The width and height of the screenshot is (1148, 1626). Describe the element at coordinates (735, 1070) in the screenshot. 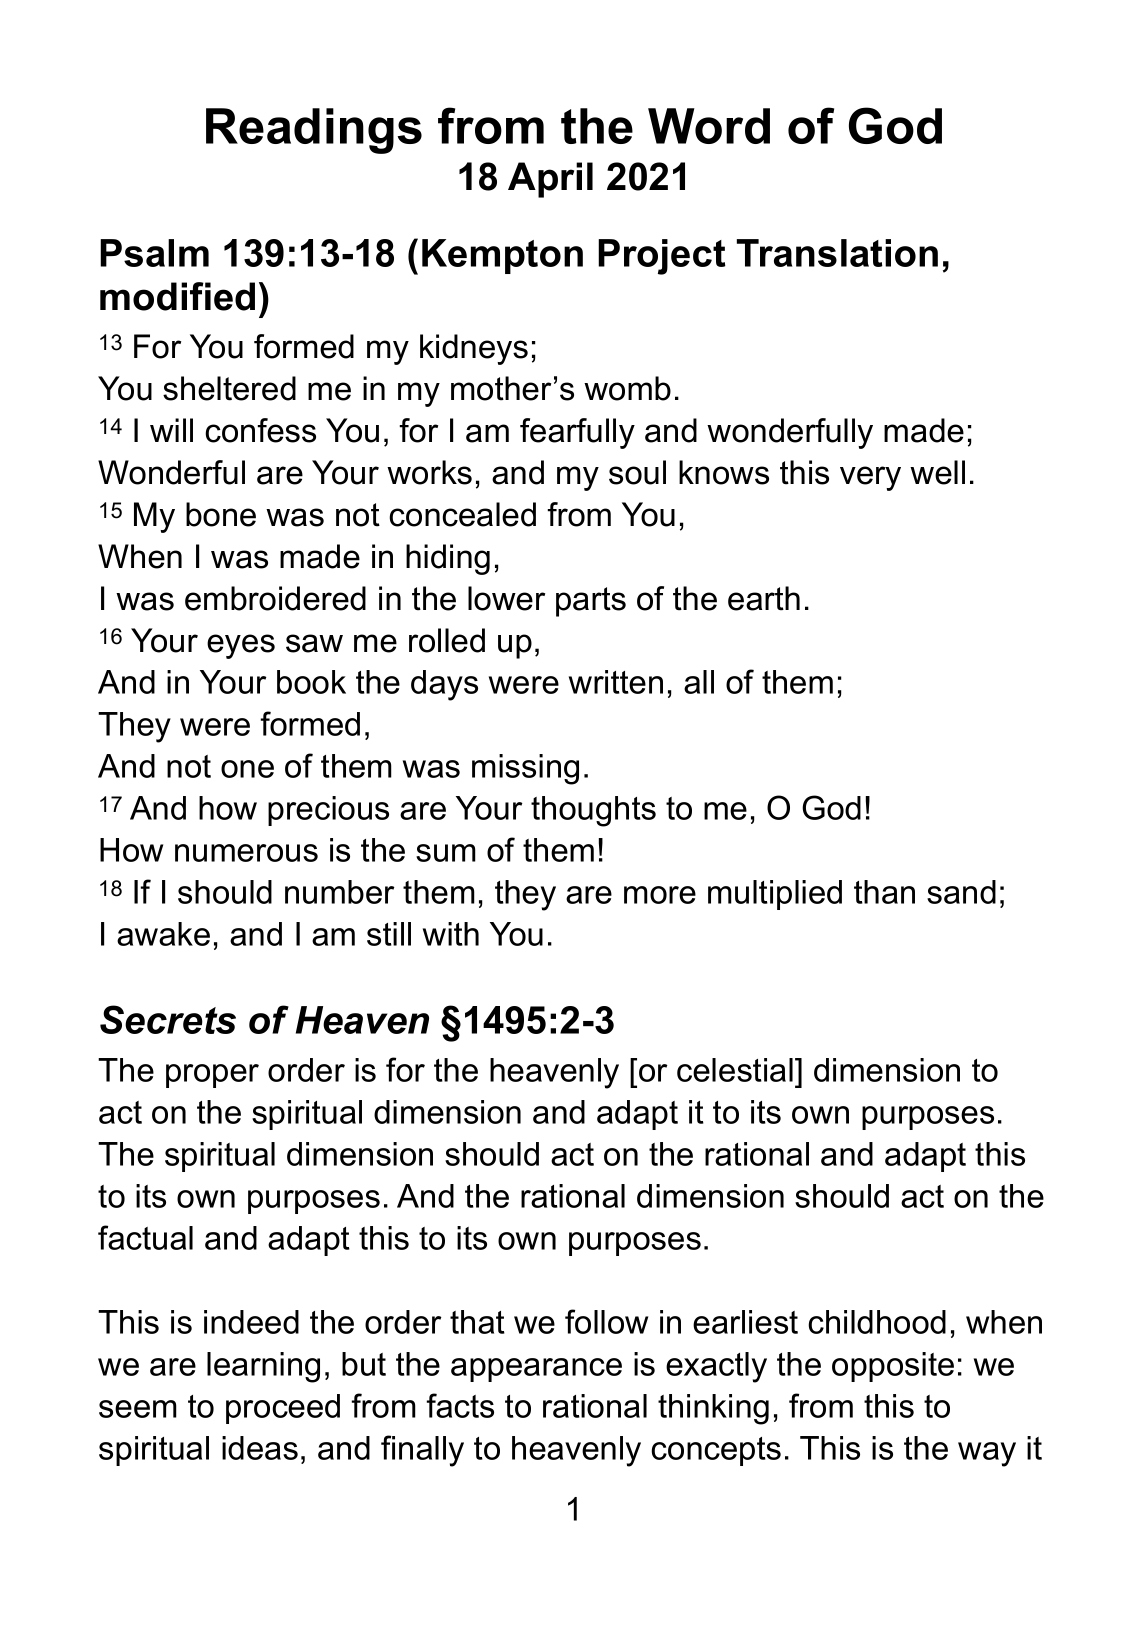

I see `celestial` at that location.
